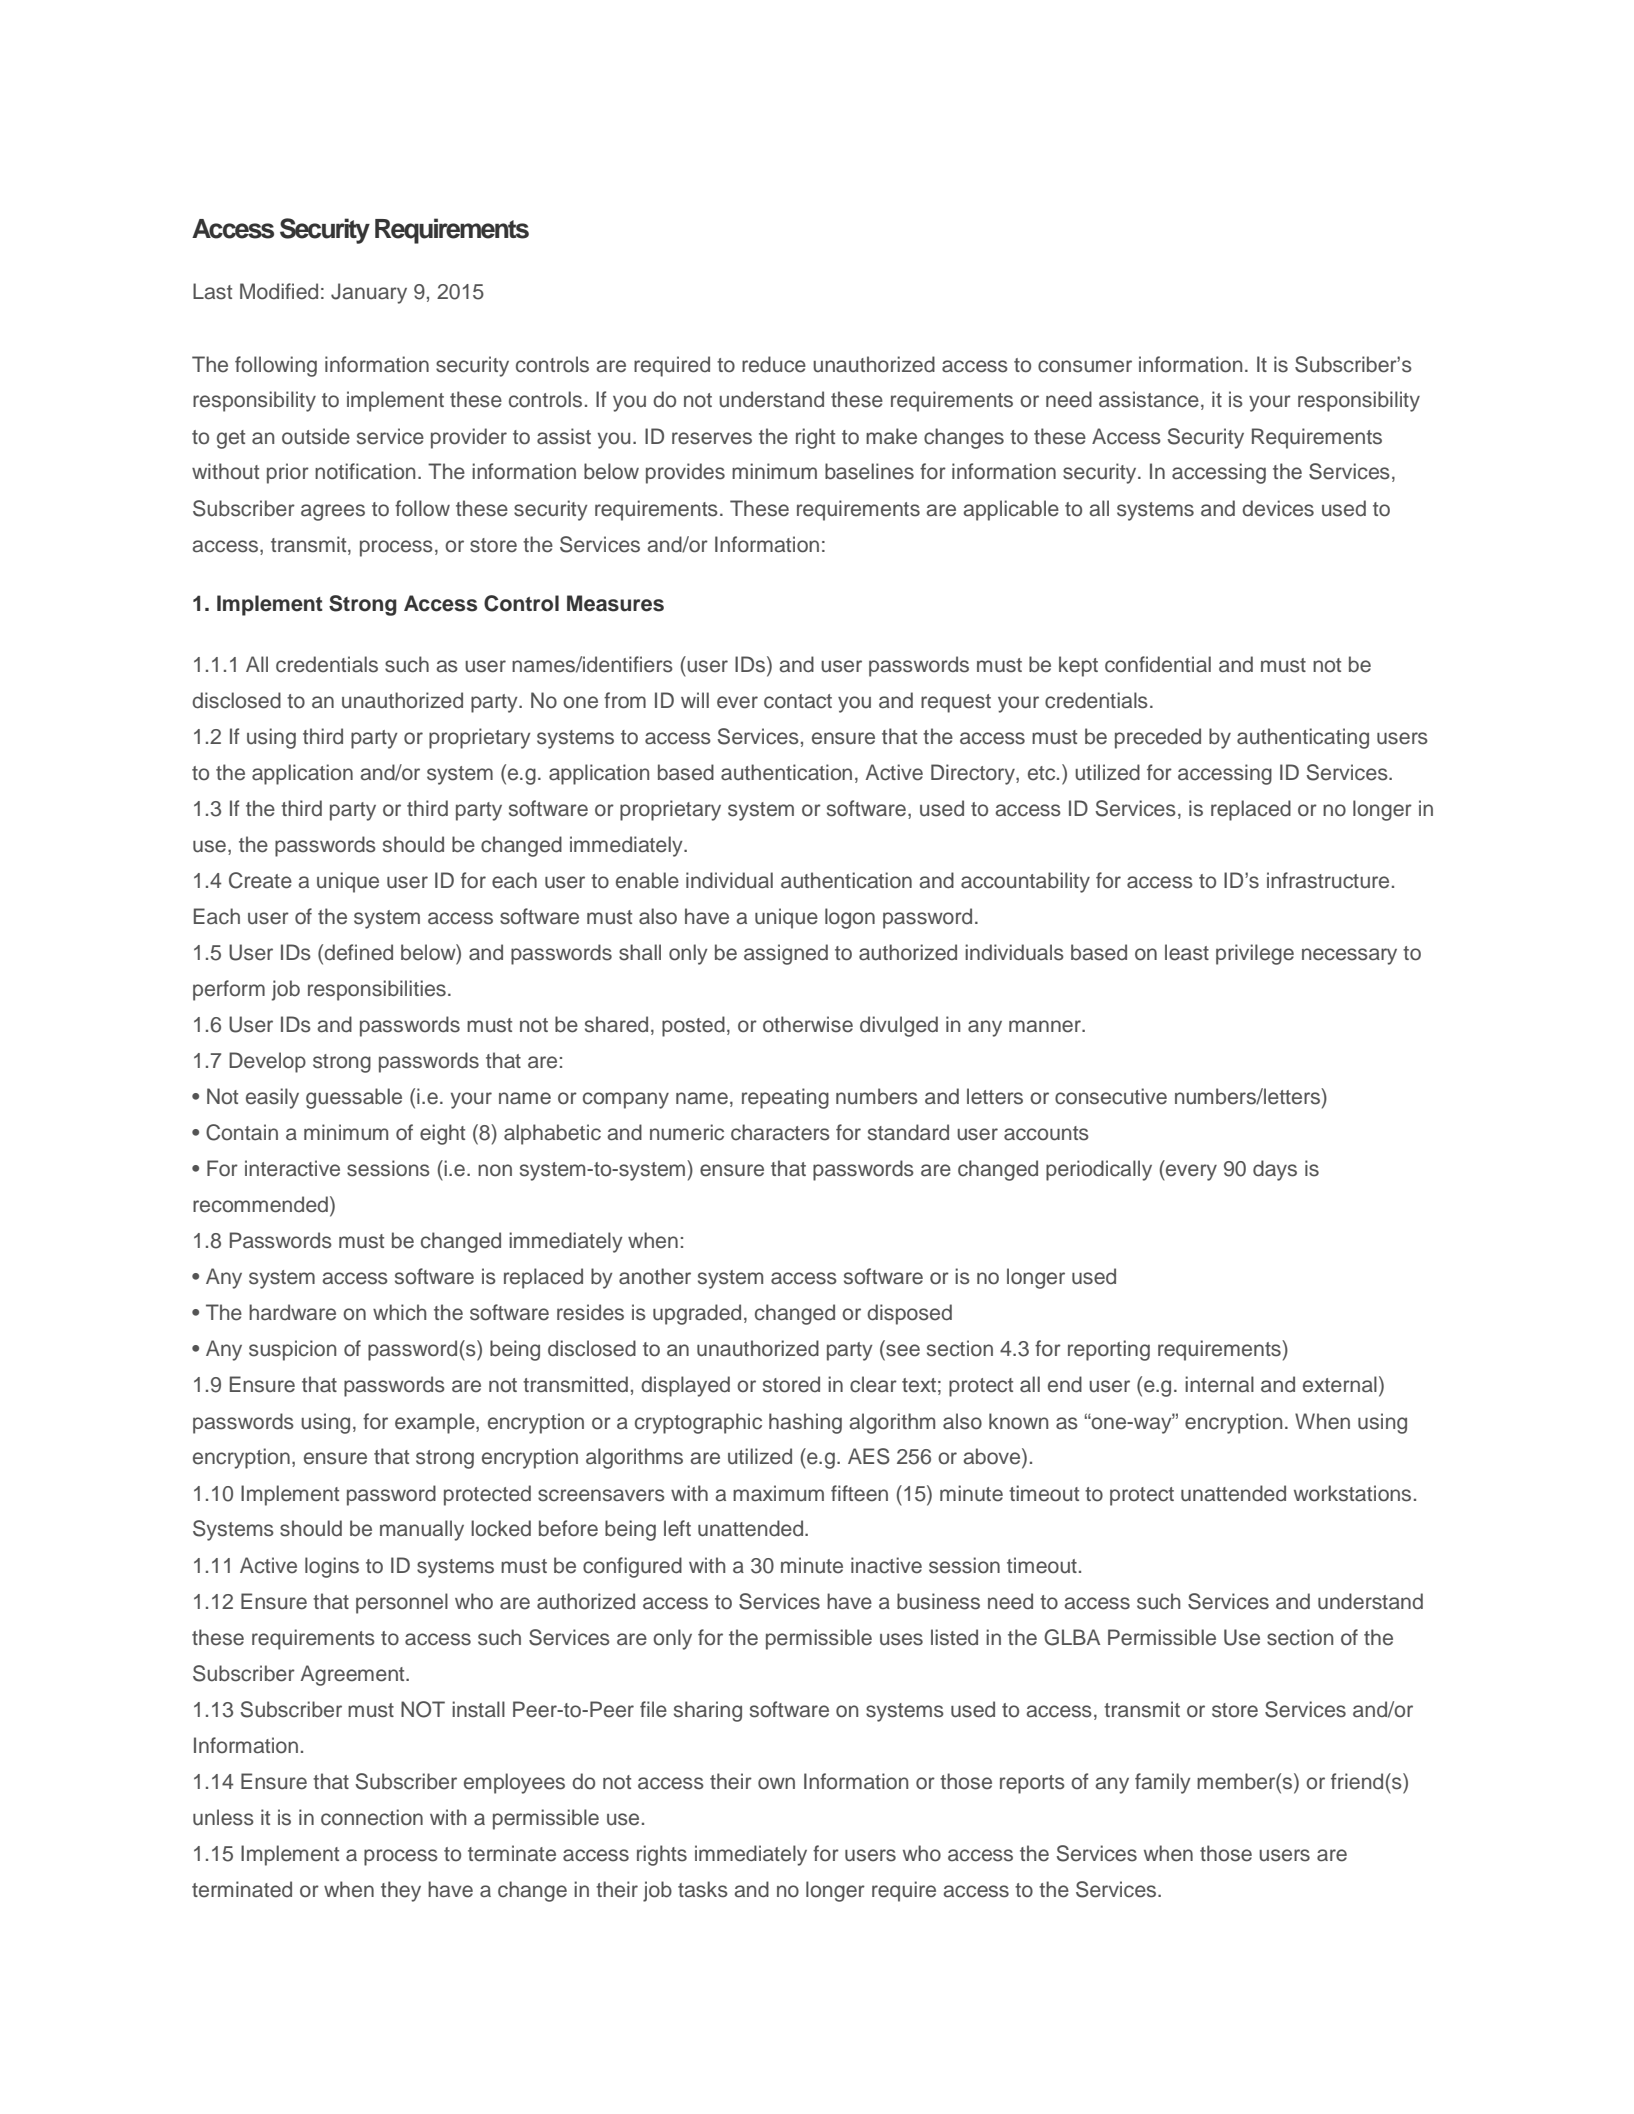  Describe the element at coordinates (1219, 1384) in the screenshot. I see `internal` at that location.
